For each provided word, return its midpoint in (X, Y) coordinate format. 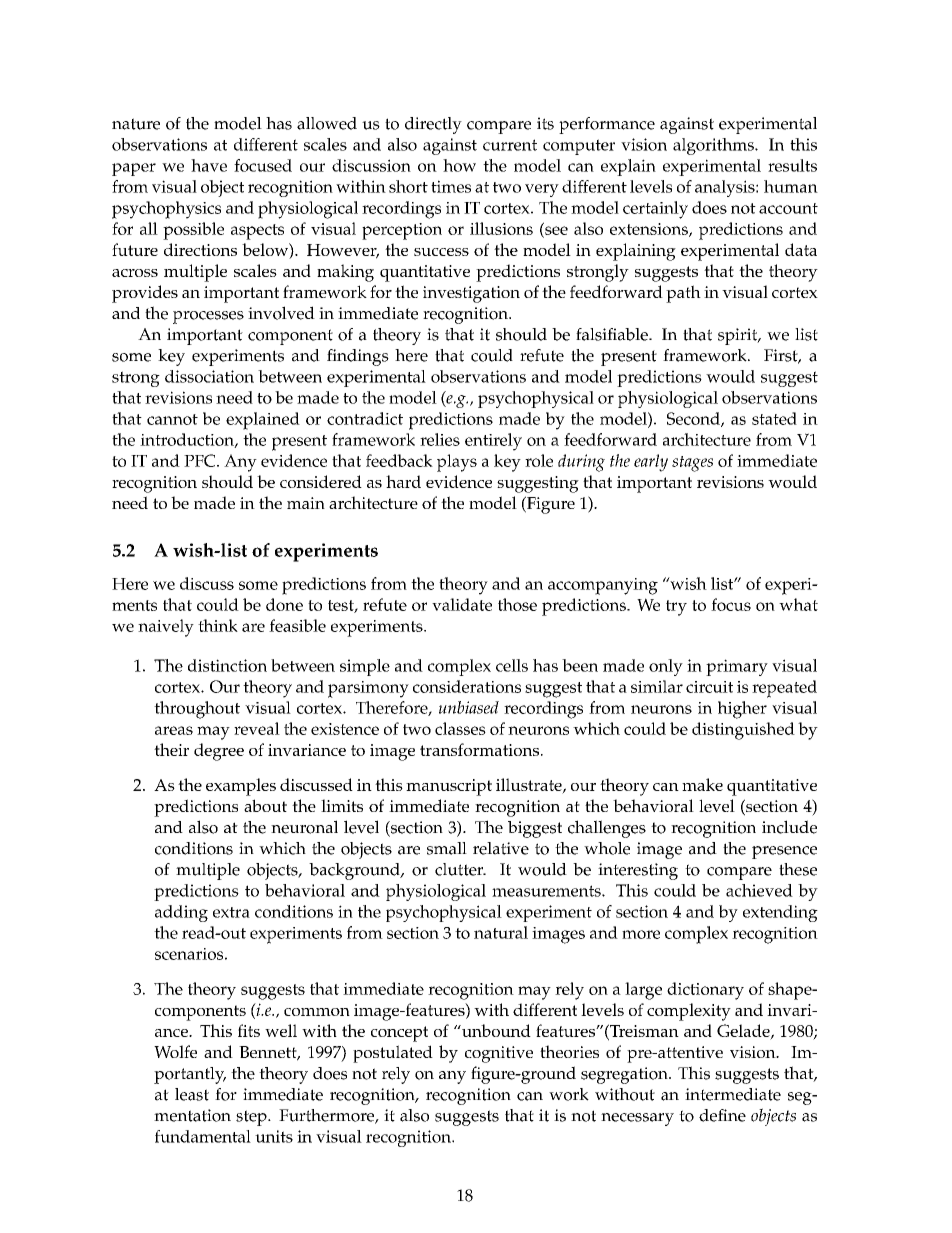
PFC (201, 460)
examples (241, 787)
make (702, 784)
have (209, 165)
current (510, 145)
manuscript (449, 787)
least (192, 1094)
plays (457, 463)
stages (692, 464)
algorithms (714, 146)
